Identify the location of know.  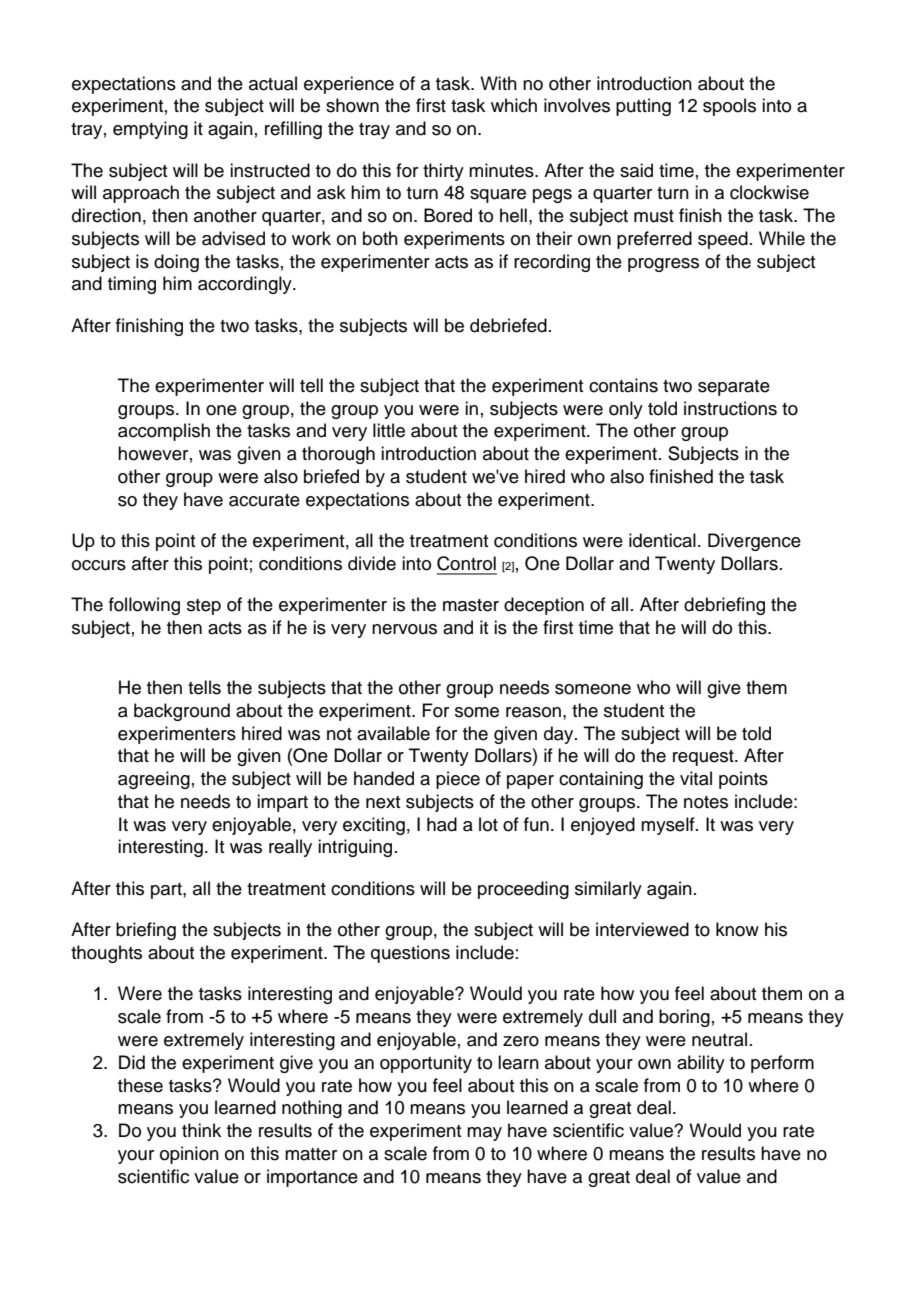
(737, 929).
